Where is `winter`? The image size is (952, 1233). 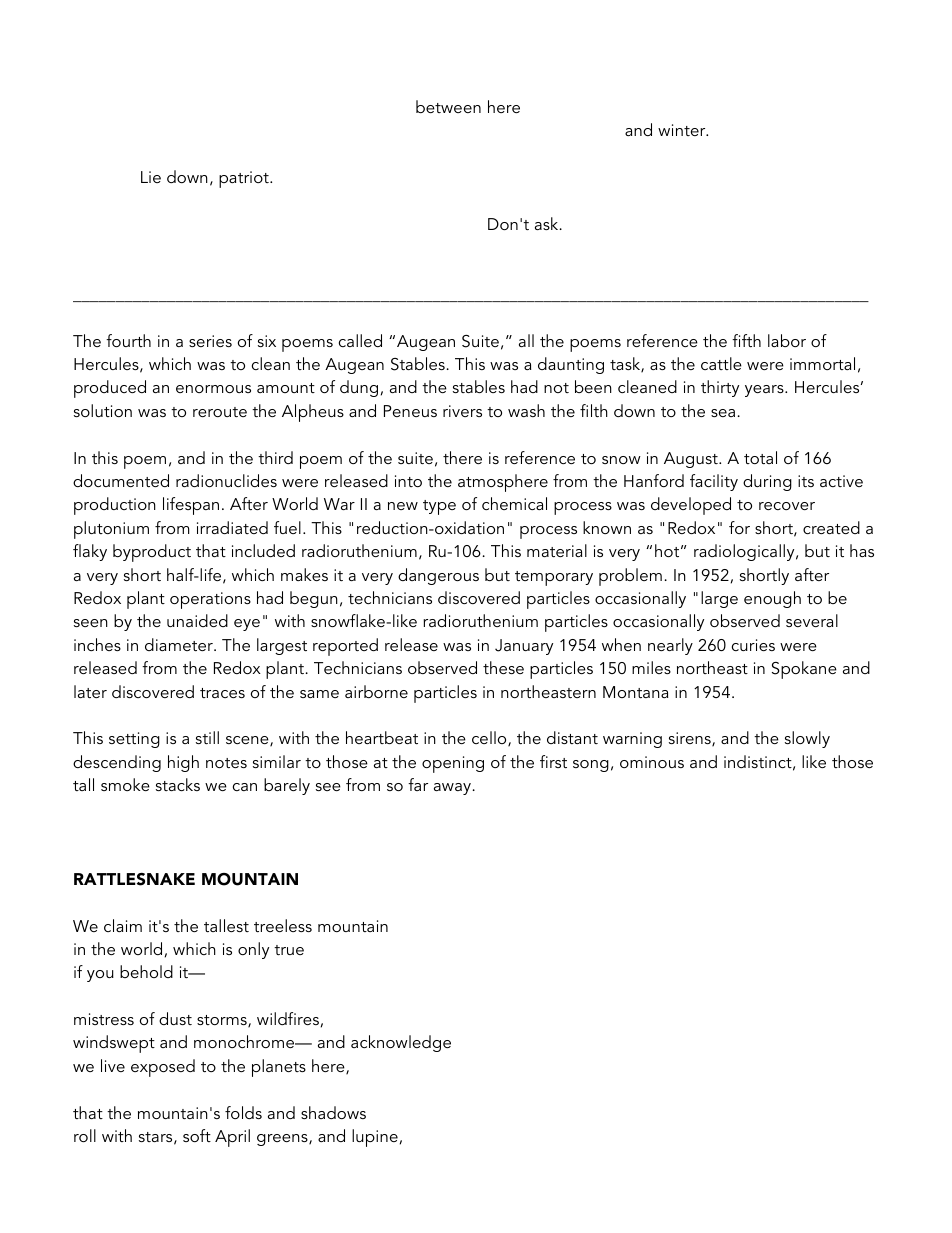
winter is located at coordinates (683, 130).
